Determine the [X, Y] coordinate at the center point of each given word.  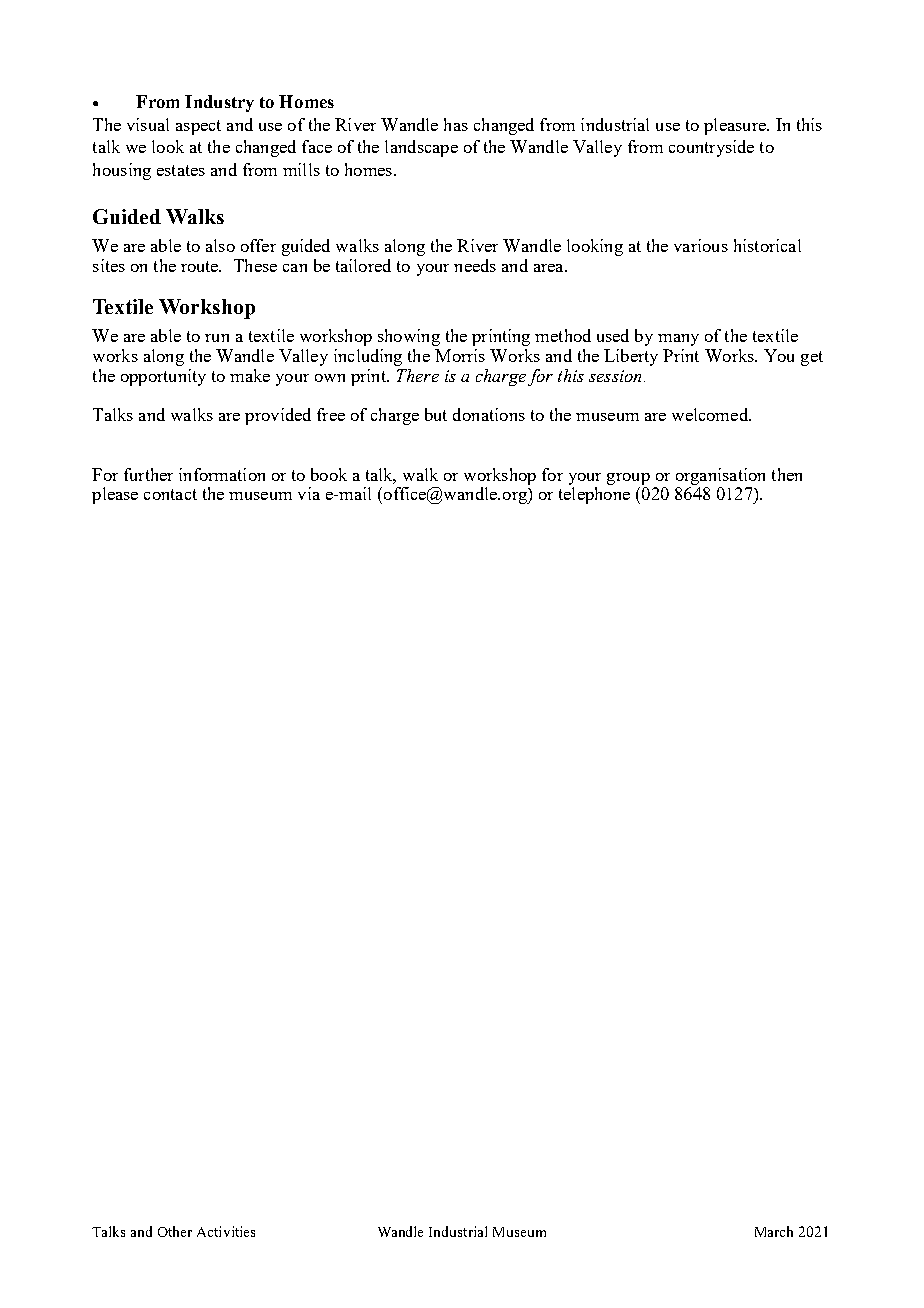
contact [170, 494]
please [115, 495]
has [456, 124]
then [787, 474]
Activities [226, 1231]
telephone [594, 495]
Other [175, 1231]
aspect [198, 127]
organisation [720, 476]
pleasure [736, 126]
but [436, 414]
